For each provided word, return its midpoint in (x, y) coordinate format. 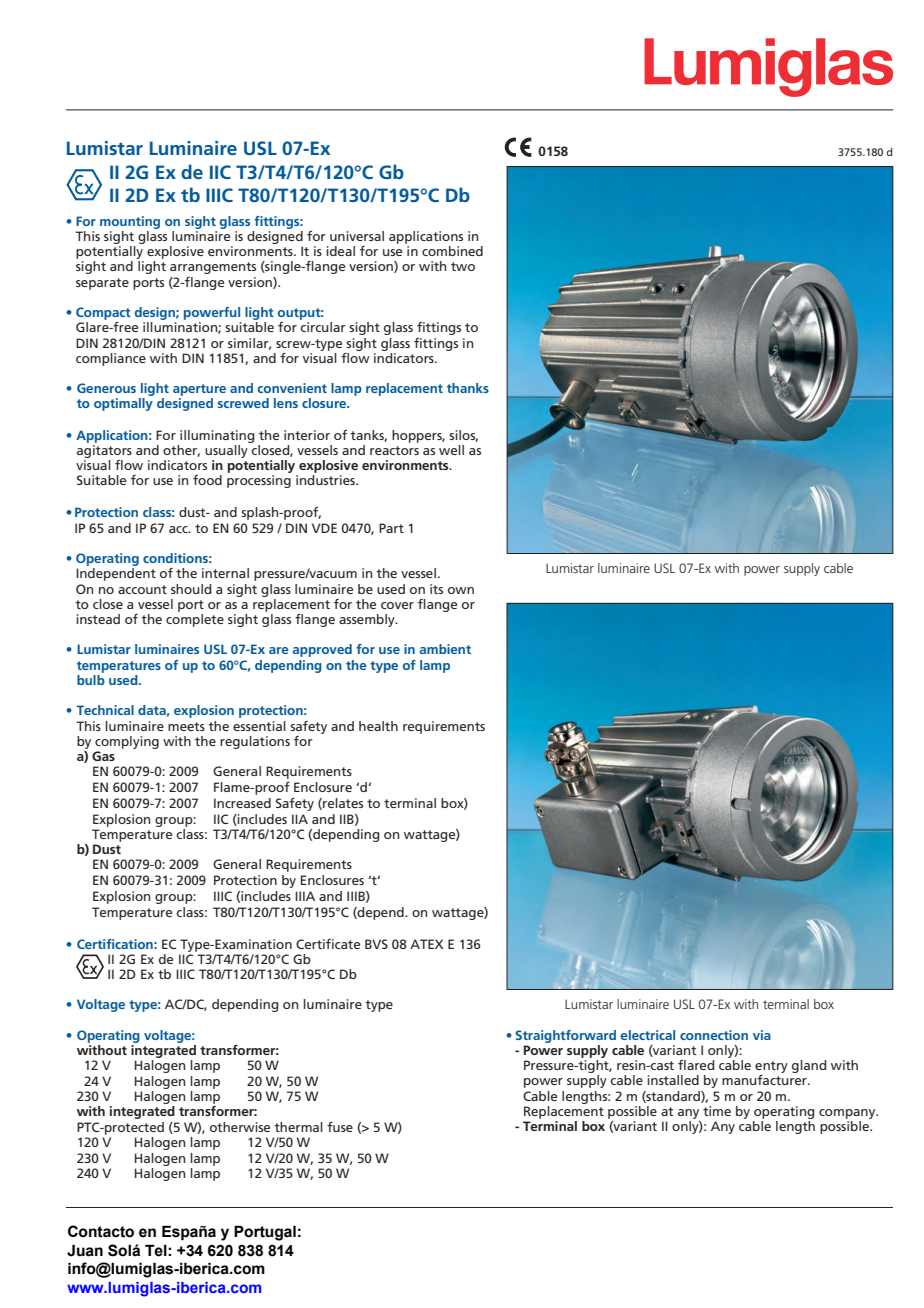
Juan (85, 1250)
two (463, 266)
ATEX (427, 944)
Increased (242, 803)
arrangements (213, 268)
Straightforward (565, 1036)
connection (714, 1035)
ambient (445, 649)
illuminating (217, 436)
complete (195, 620)
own (461, 590)
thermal (298, 1127)
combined (452, 251)
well (451, 450)
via (762, 1035)
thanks (468, 388)
